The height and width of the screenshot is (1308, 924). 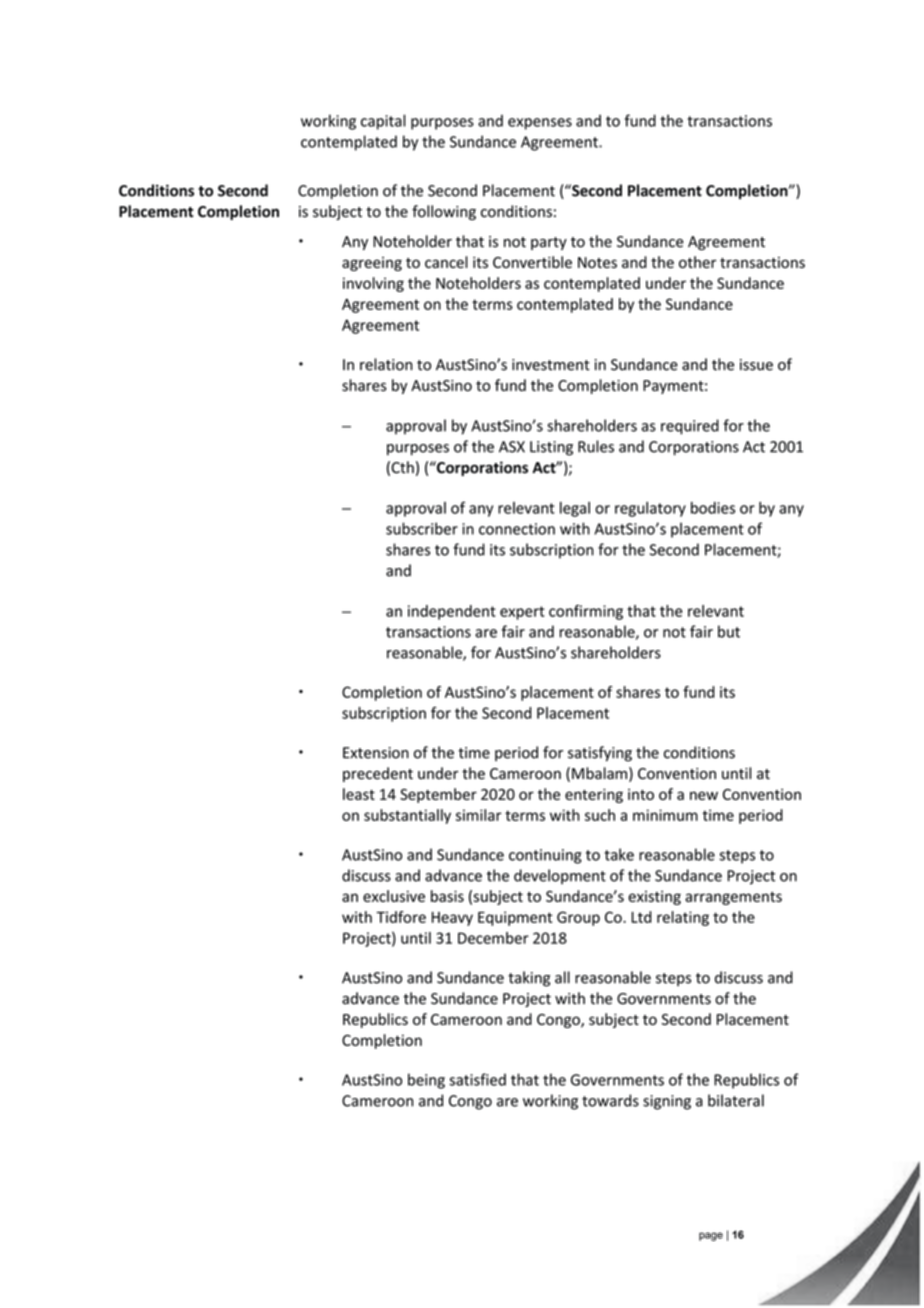 I want to click on capital, so click(x=383, y=122).
